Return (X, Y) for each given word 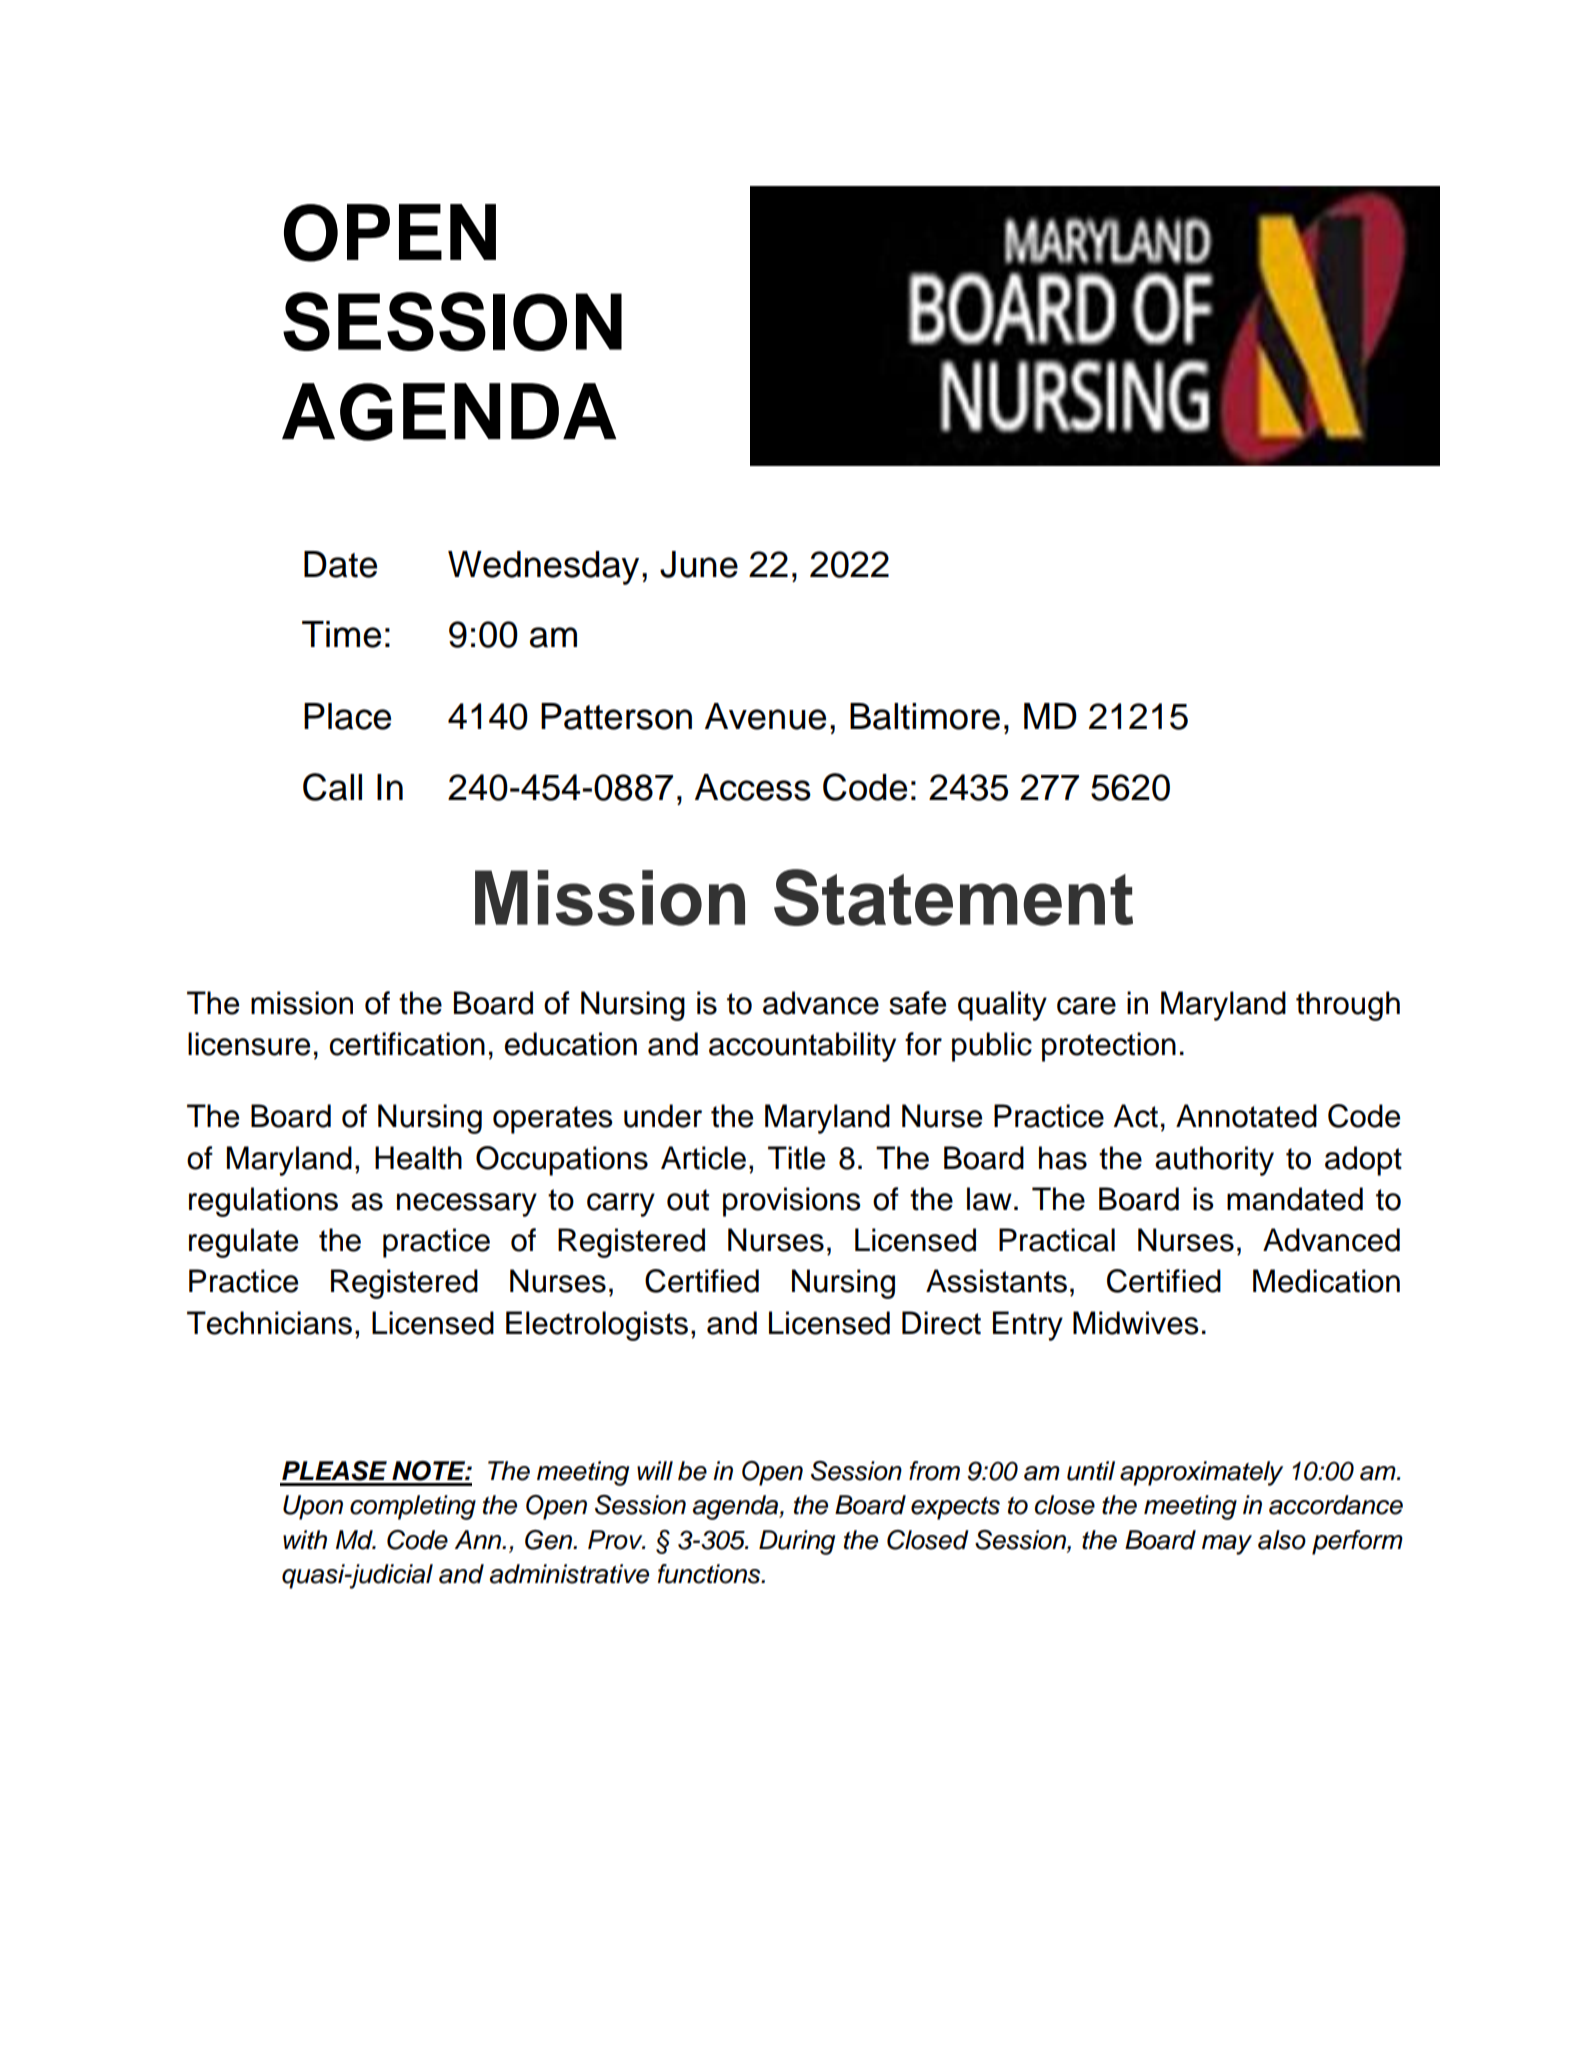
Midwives (1136, 1323)
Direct (941, 1323)
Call (332, 787)
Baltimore (925, 716)
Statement (953, 897)
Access (753, 787)
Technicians (269, 1323)
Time (341, 634)
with (305, 1540)
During (797, 1542)
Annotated (1246, 1116)
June (699, 564)
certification (407, 1044)
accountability (802, 1047)
